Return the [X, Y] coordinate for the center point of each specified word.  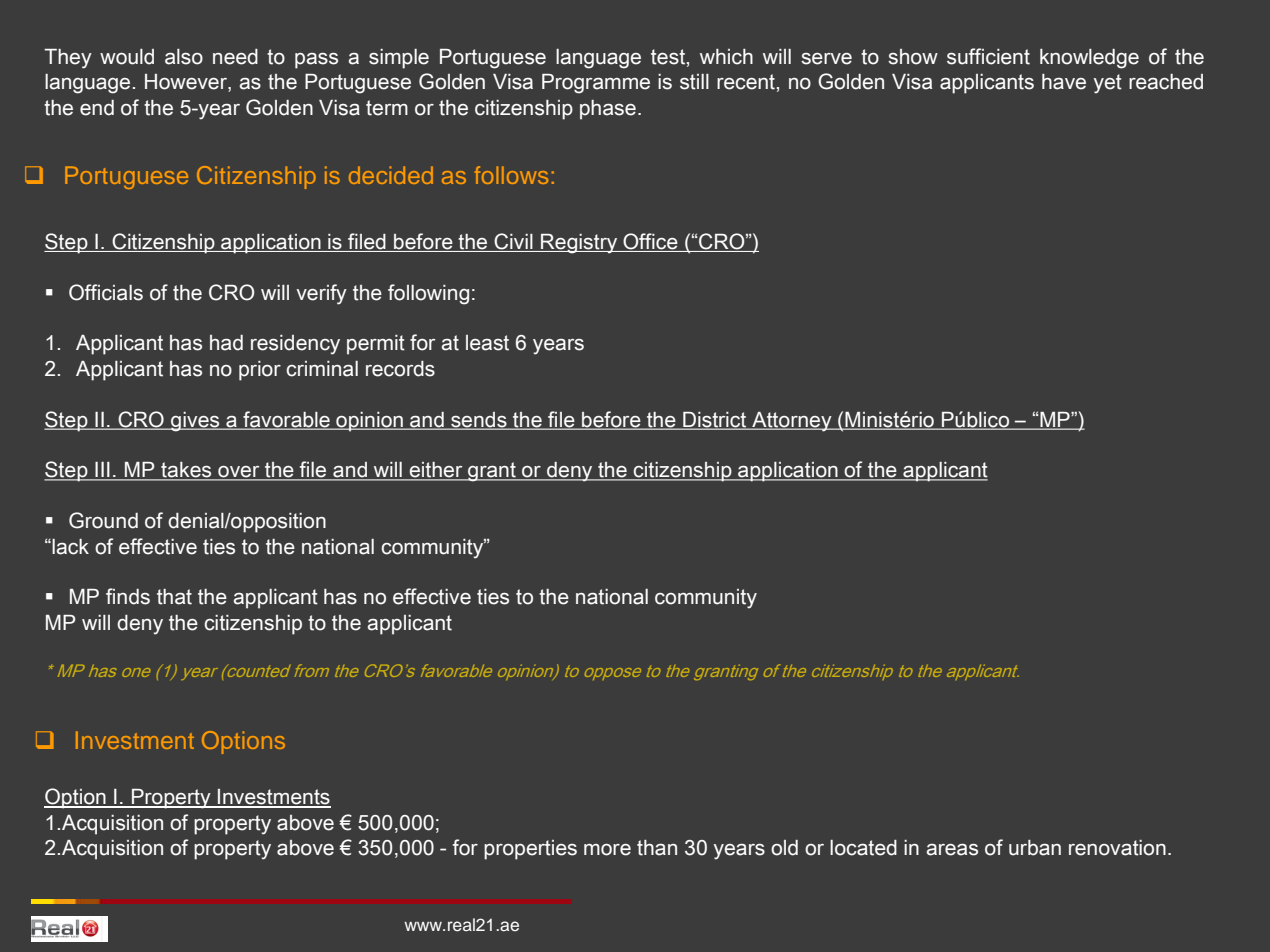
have [1064, 82]
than [657, 848]
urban [1035, 848]
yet [1108, 84]
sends [479, 420]
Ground [103, 520]
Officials [106, 292]
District [715, 420]
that [174, 597]
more [607, 850]
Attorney [792, 422]
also [184, 57]
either [436, 471]
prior [260, 371]
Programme [596, 84]
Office [650, 242]
